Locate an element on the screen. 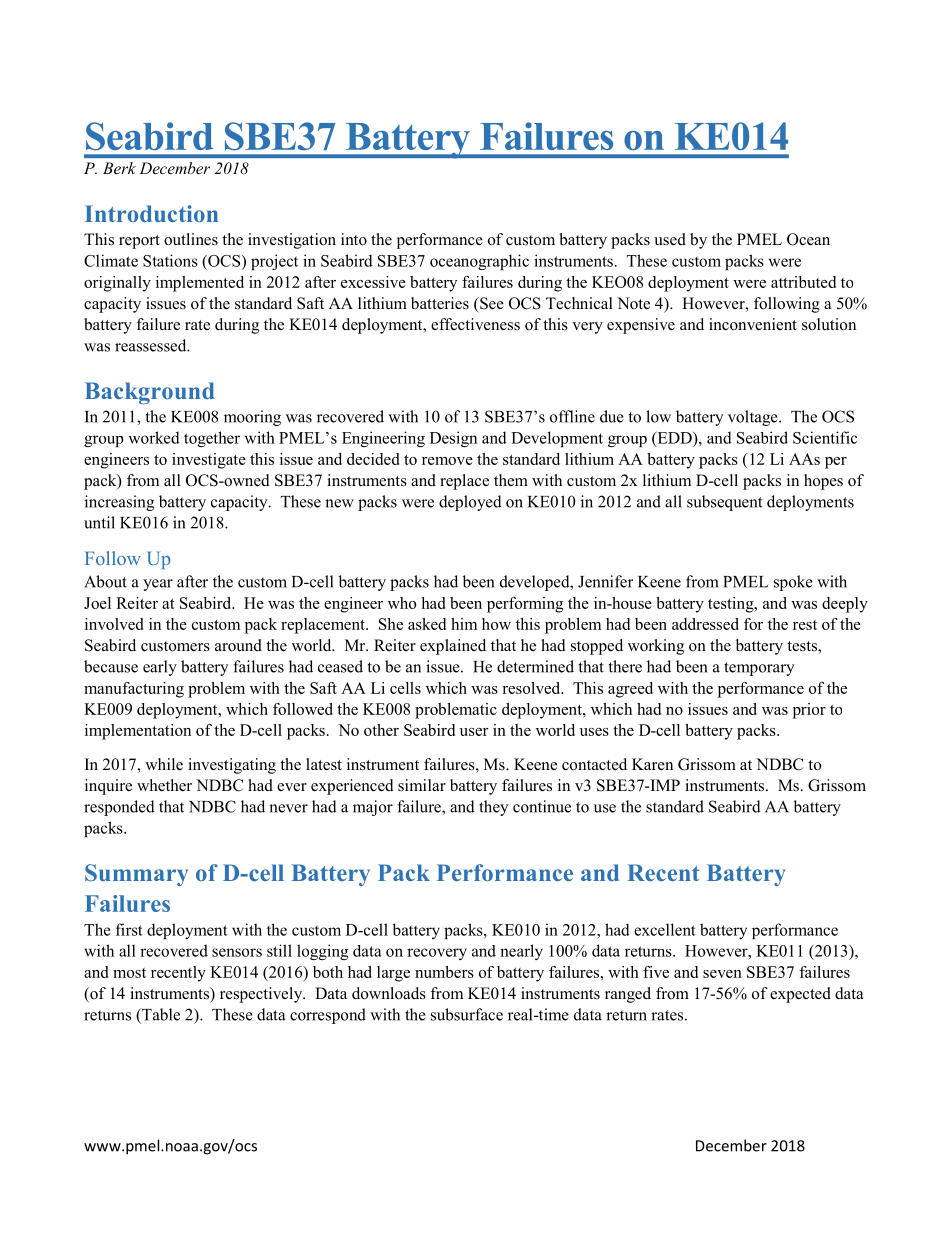 The width and height of the screenshot is (952, 1233). testing is located at coordinates (732, 605).
